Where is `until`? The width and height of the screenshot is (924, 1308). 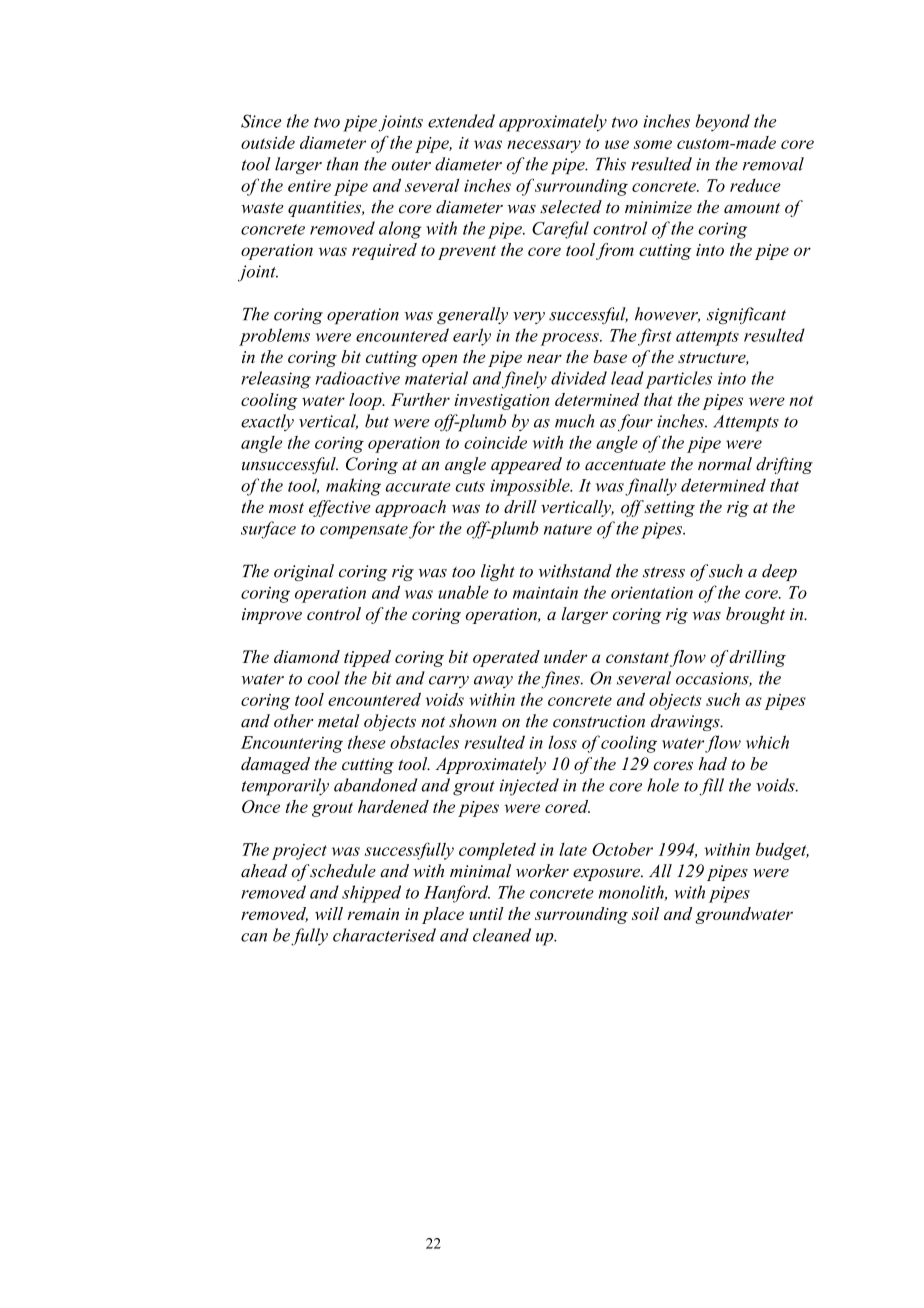
until is located at coordinates (486, 913).
